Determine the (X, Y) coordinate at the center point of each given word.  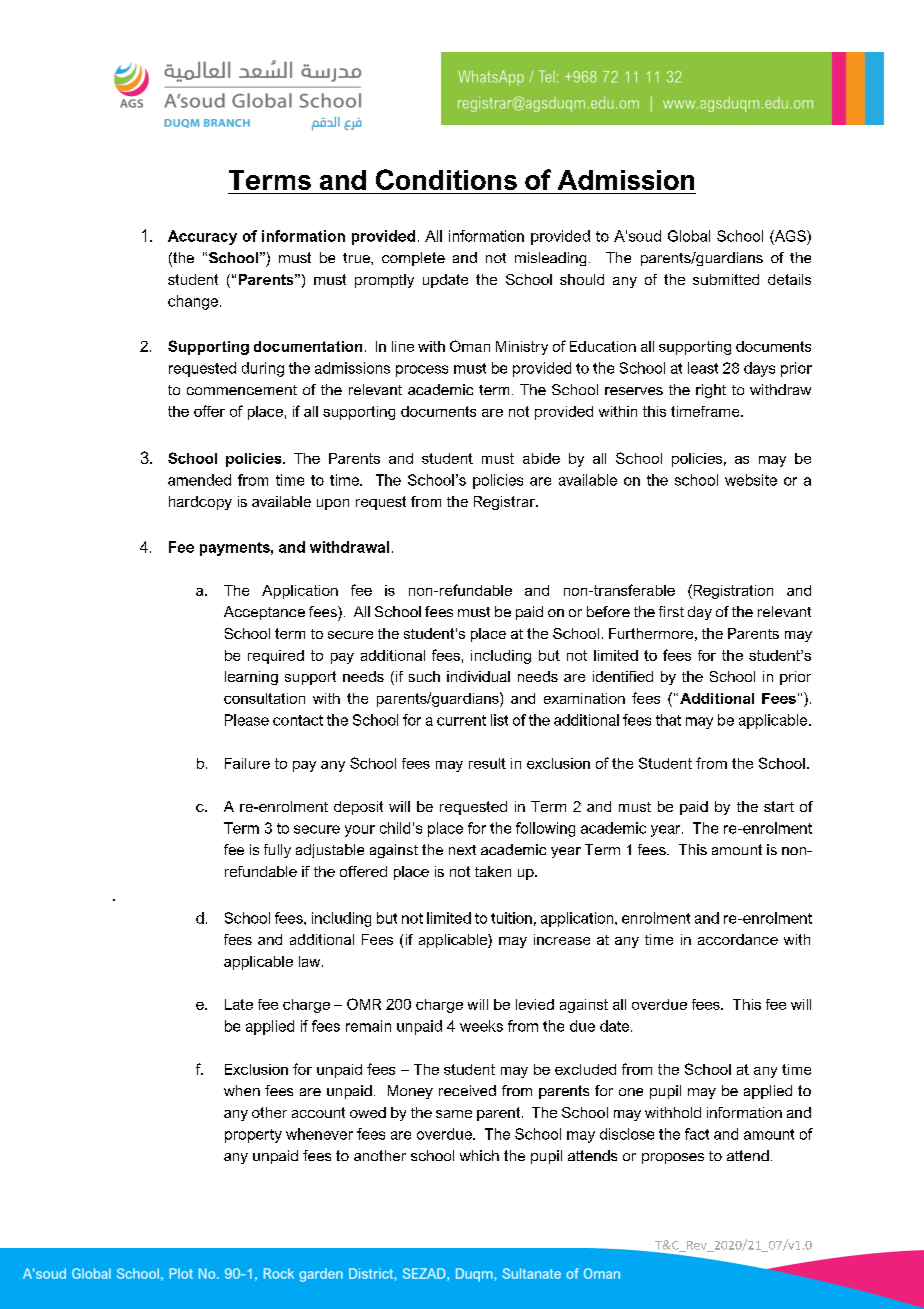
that (668, 720)
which (479, 1155)
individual (478, 676)
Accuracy (202, 237)
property (253, 1136)
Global (689, 236)
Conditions (446, 179)
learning (251, 678)
